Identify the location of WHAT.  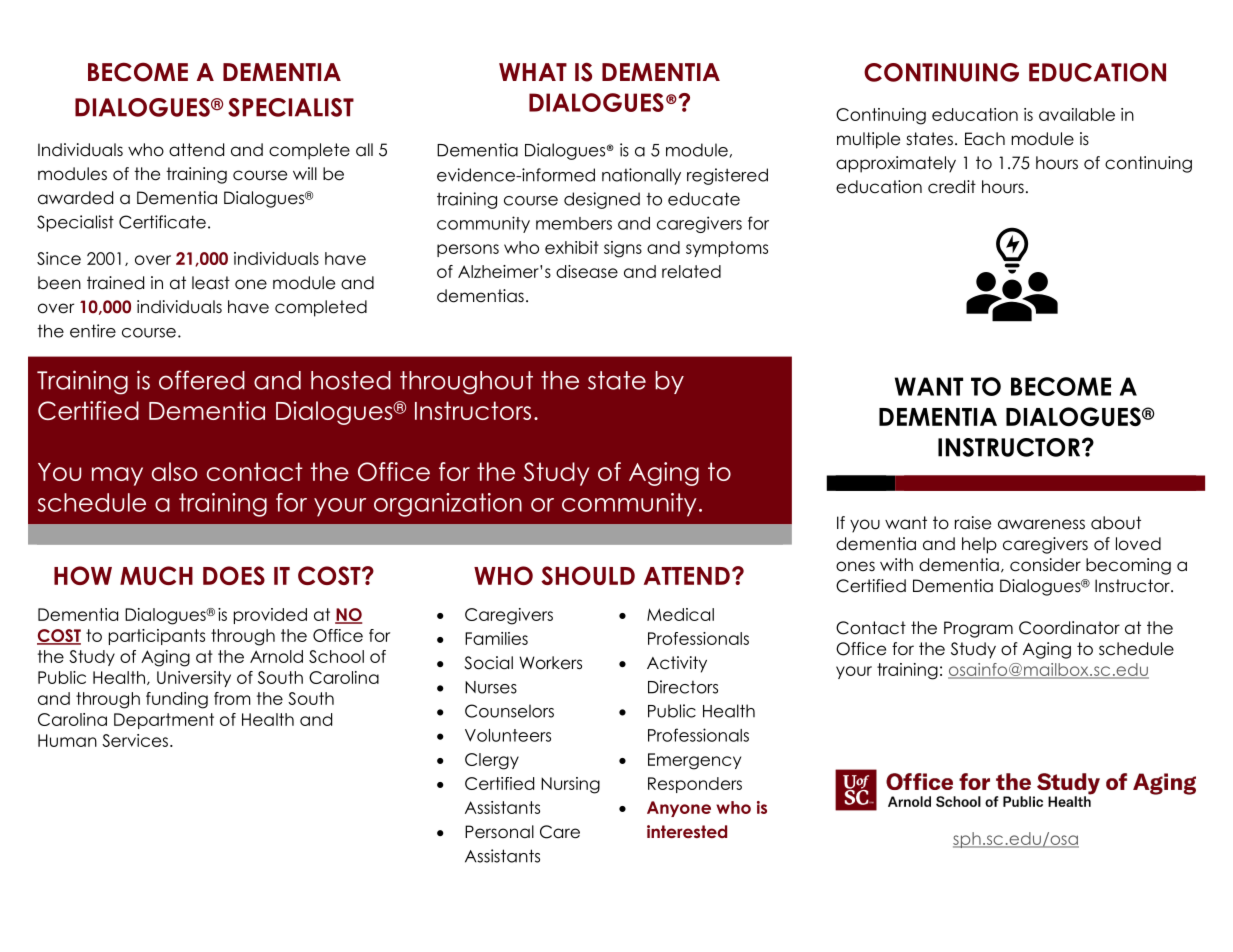
(533, 72).
